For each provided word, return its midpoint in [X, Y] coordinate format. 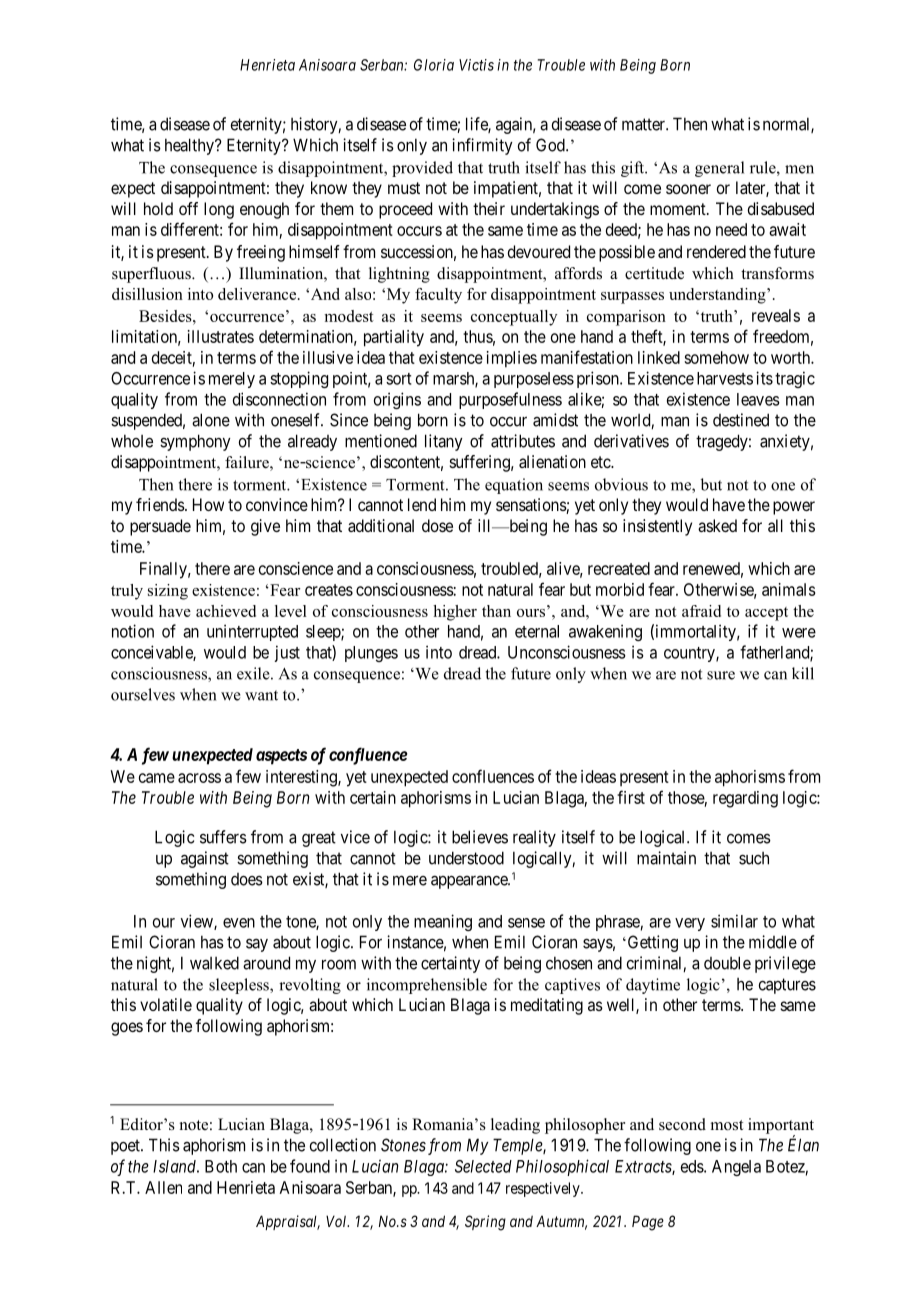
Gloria [434, 65]
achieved [226, 611]
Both [221, 1166]
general [719, 169]
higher [455, 613]
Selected [483, 1166]
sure [721, 675]
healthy [190, 146]
